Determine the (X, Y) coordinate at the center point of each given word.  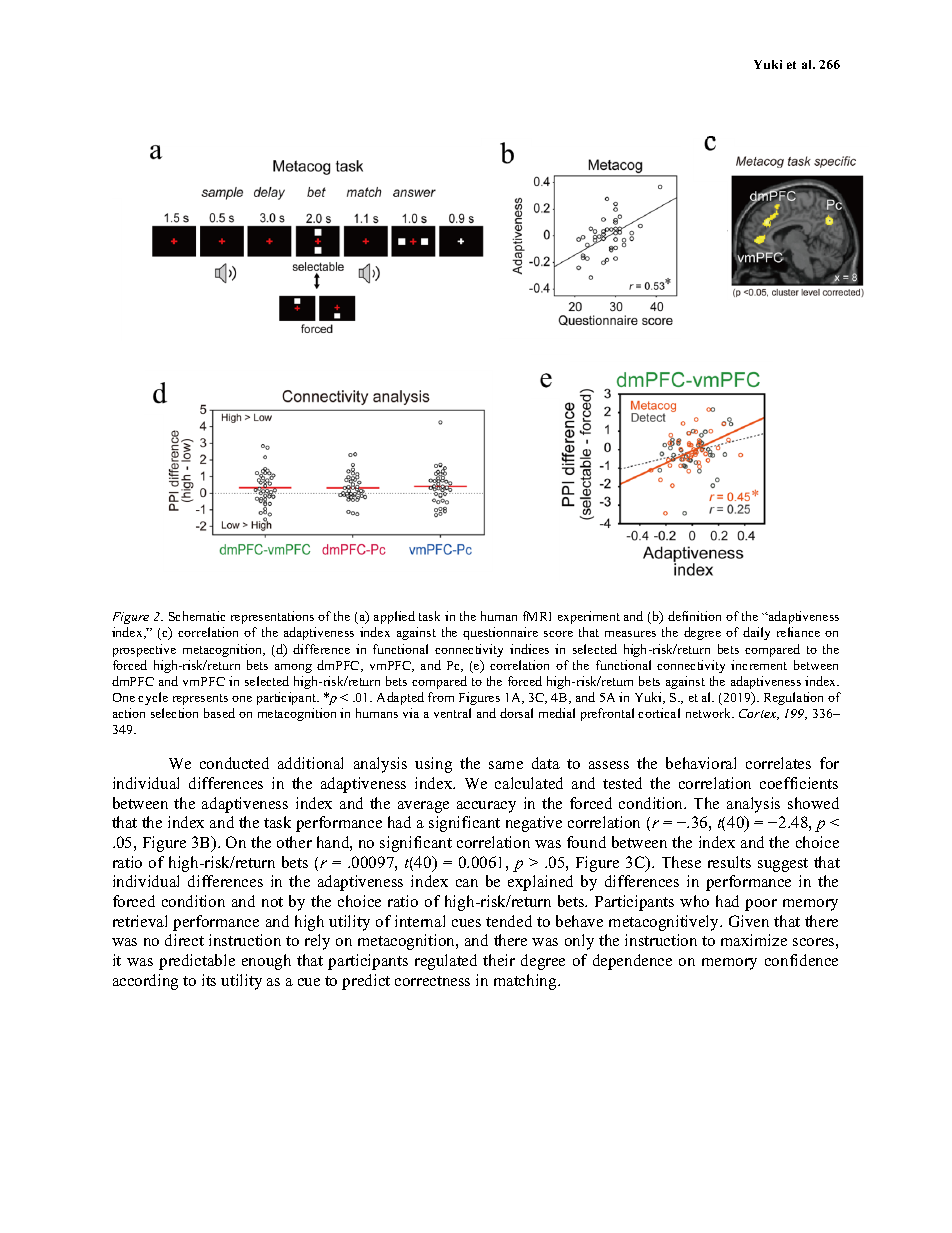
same (506, 765)
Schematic (197, 616)
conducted (234, 763)
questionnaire (500, 633)
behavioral (701, 763)
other (294, 842)
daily (756, 633)
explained (540, 883)
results (729, 862)
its (209, 980)
